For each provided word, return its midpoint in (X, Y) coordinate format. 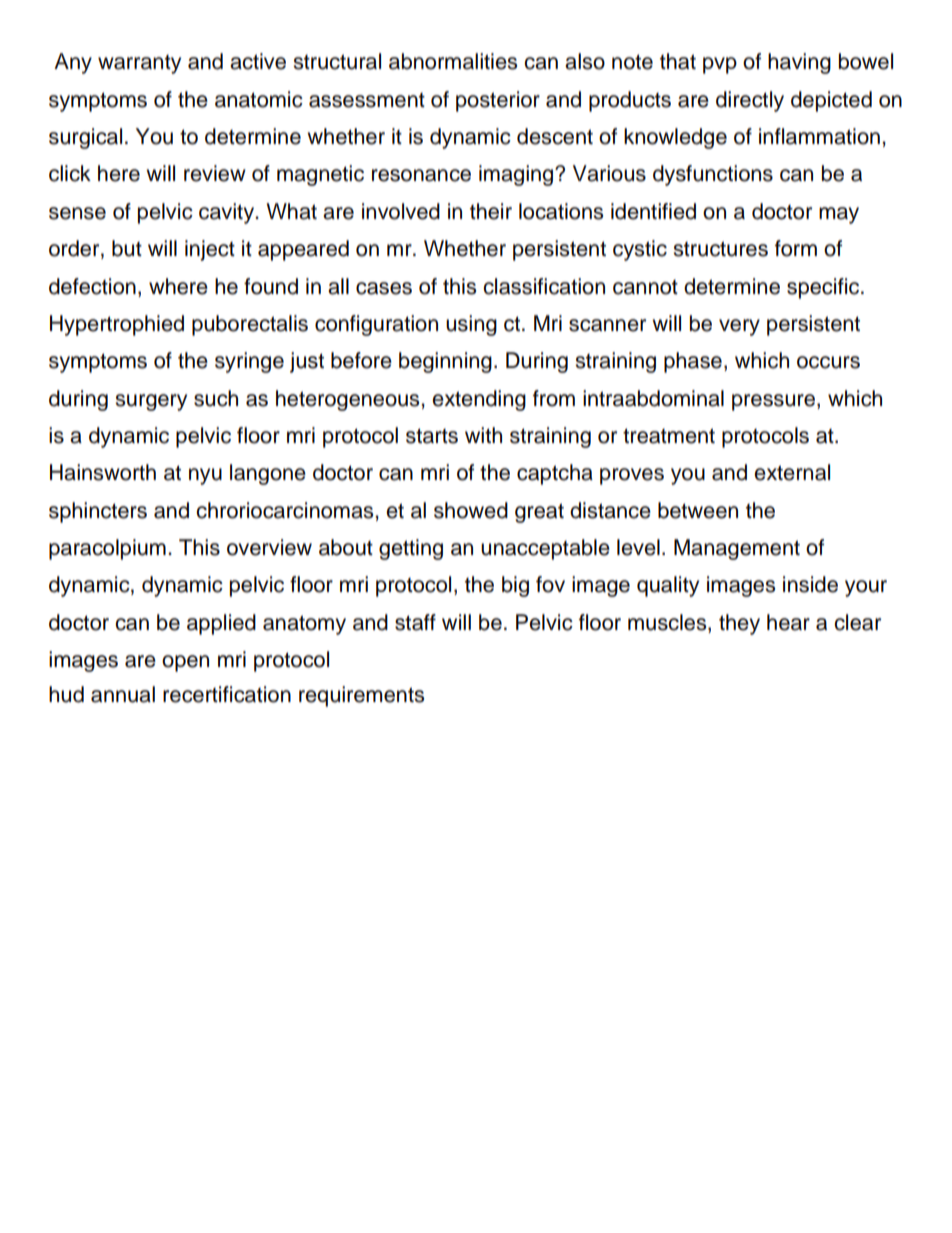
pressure (775, 402)
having (799, 63)
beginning (445, 362)
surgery (151, 402)
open (185, 663)
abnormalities (453, 61)
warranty (139, 64)
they (739, 624)
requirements (361, 696)
